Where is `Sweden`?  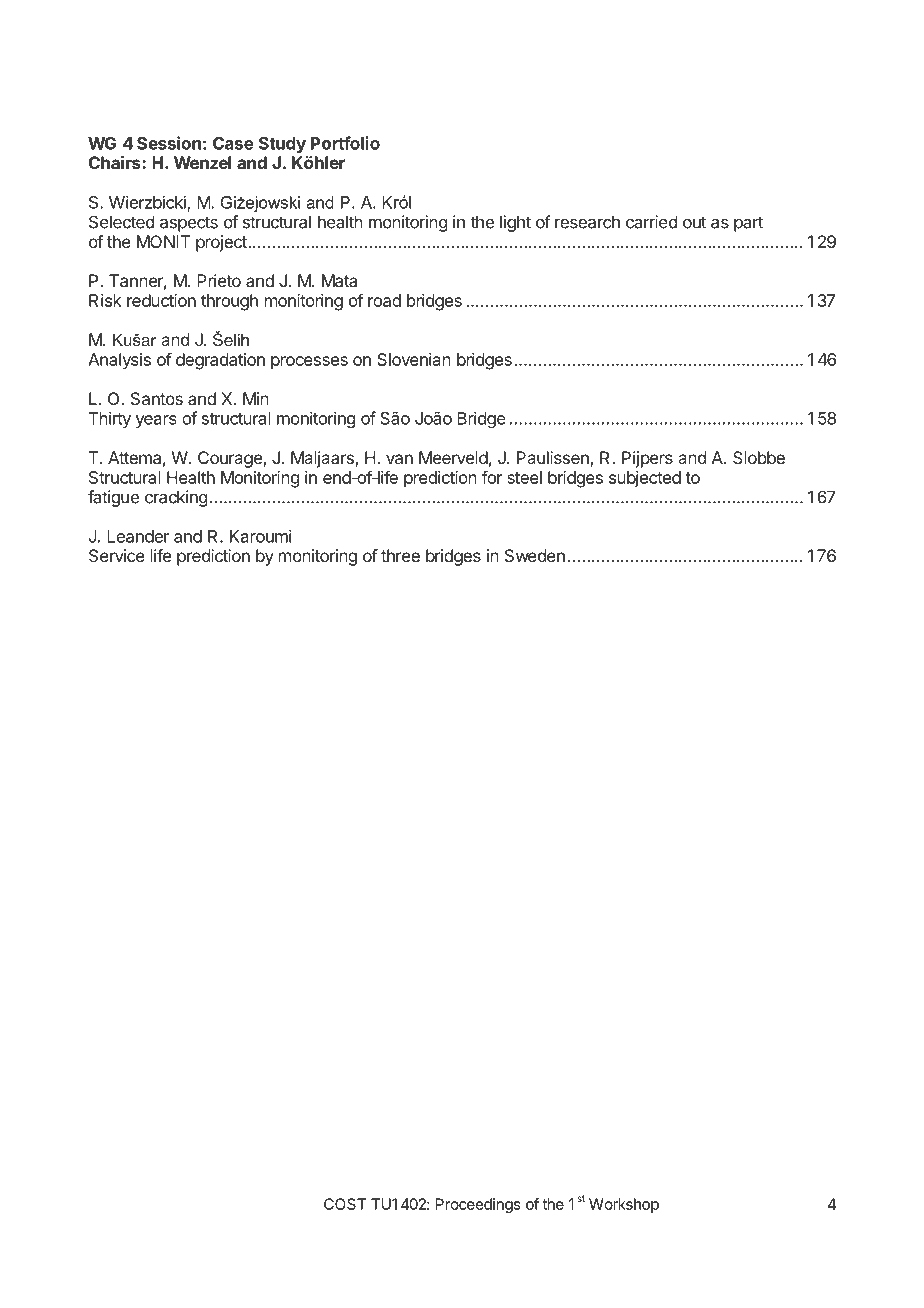 Sweden is located at coordinates (535, 555).
